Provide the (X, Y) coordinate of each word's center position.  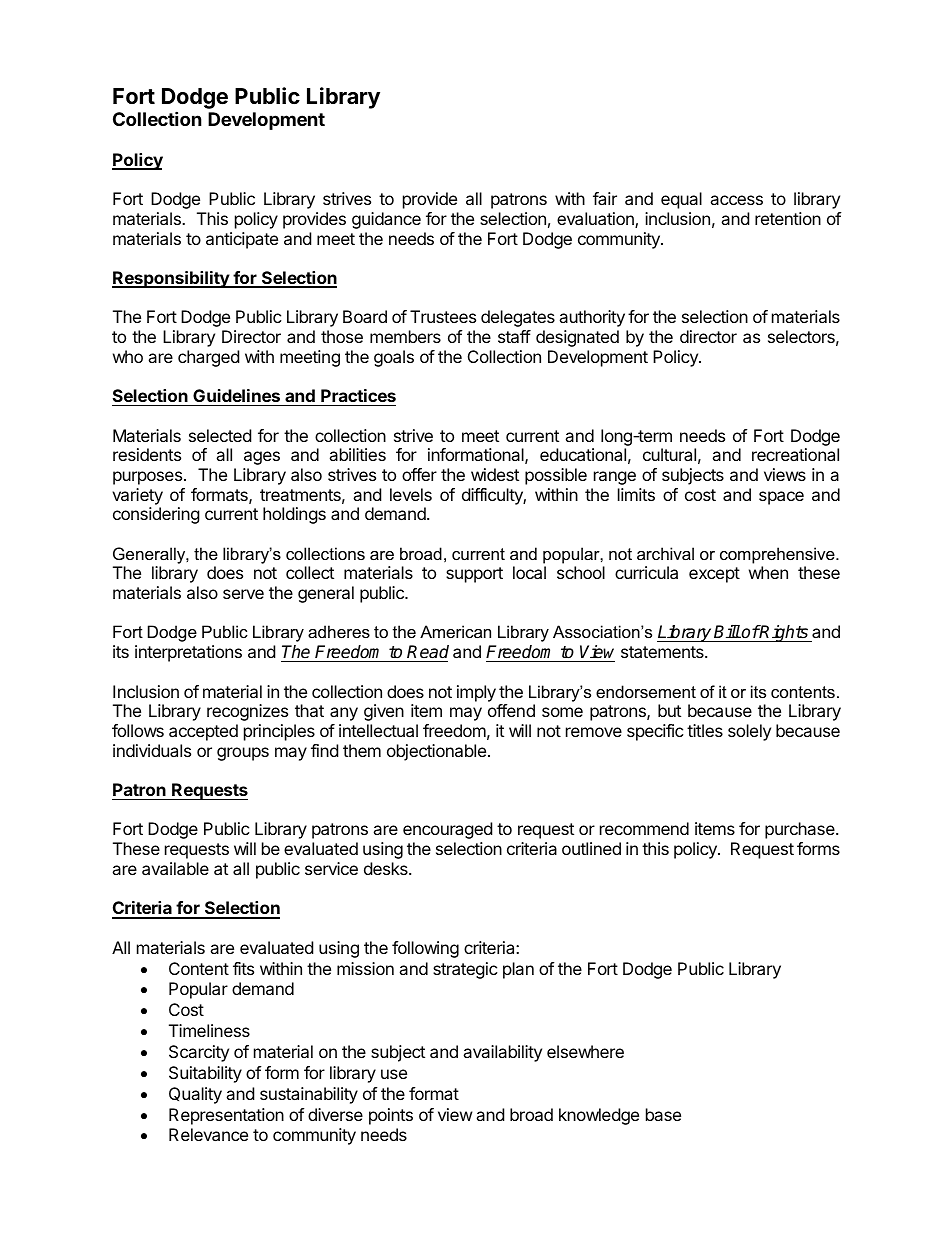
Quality (195, 1095)
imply (476, 693)
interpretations (188, 653)
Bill (727, 631)
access (736, 200)
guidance (386, 220)
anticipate (242, 240)
